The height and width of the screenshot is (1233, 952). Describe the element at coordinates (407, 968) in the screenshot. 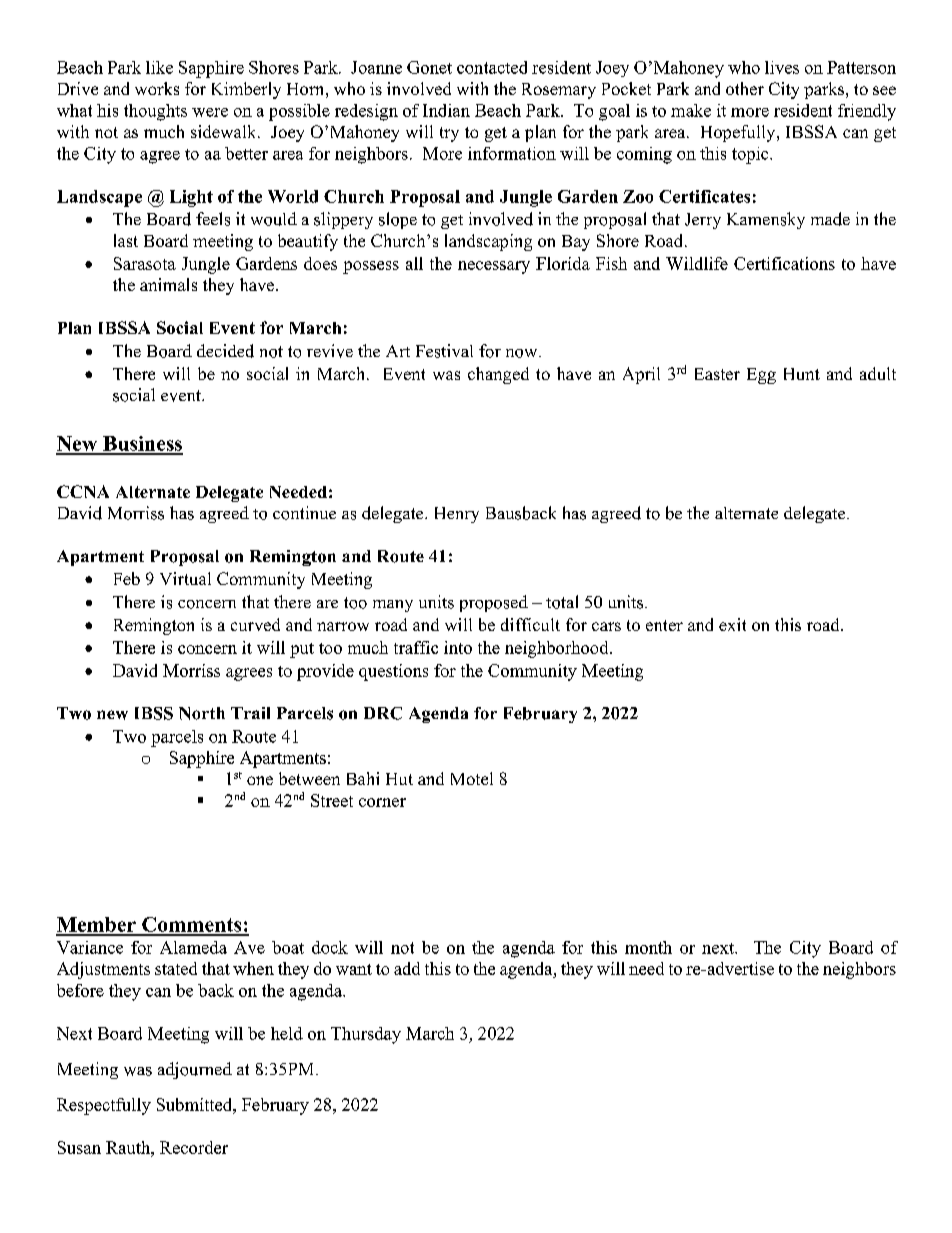

I see `add` at that location.
